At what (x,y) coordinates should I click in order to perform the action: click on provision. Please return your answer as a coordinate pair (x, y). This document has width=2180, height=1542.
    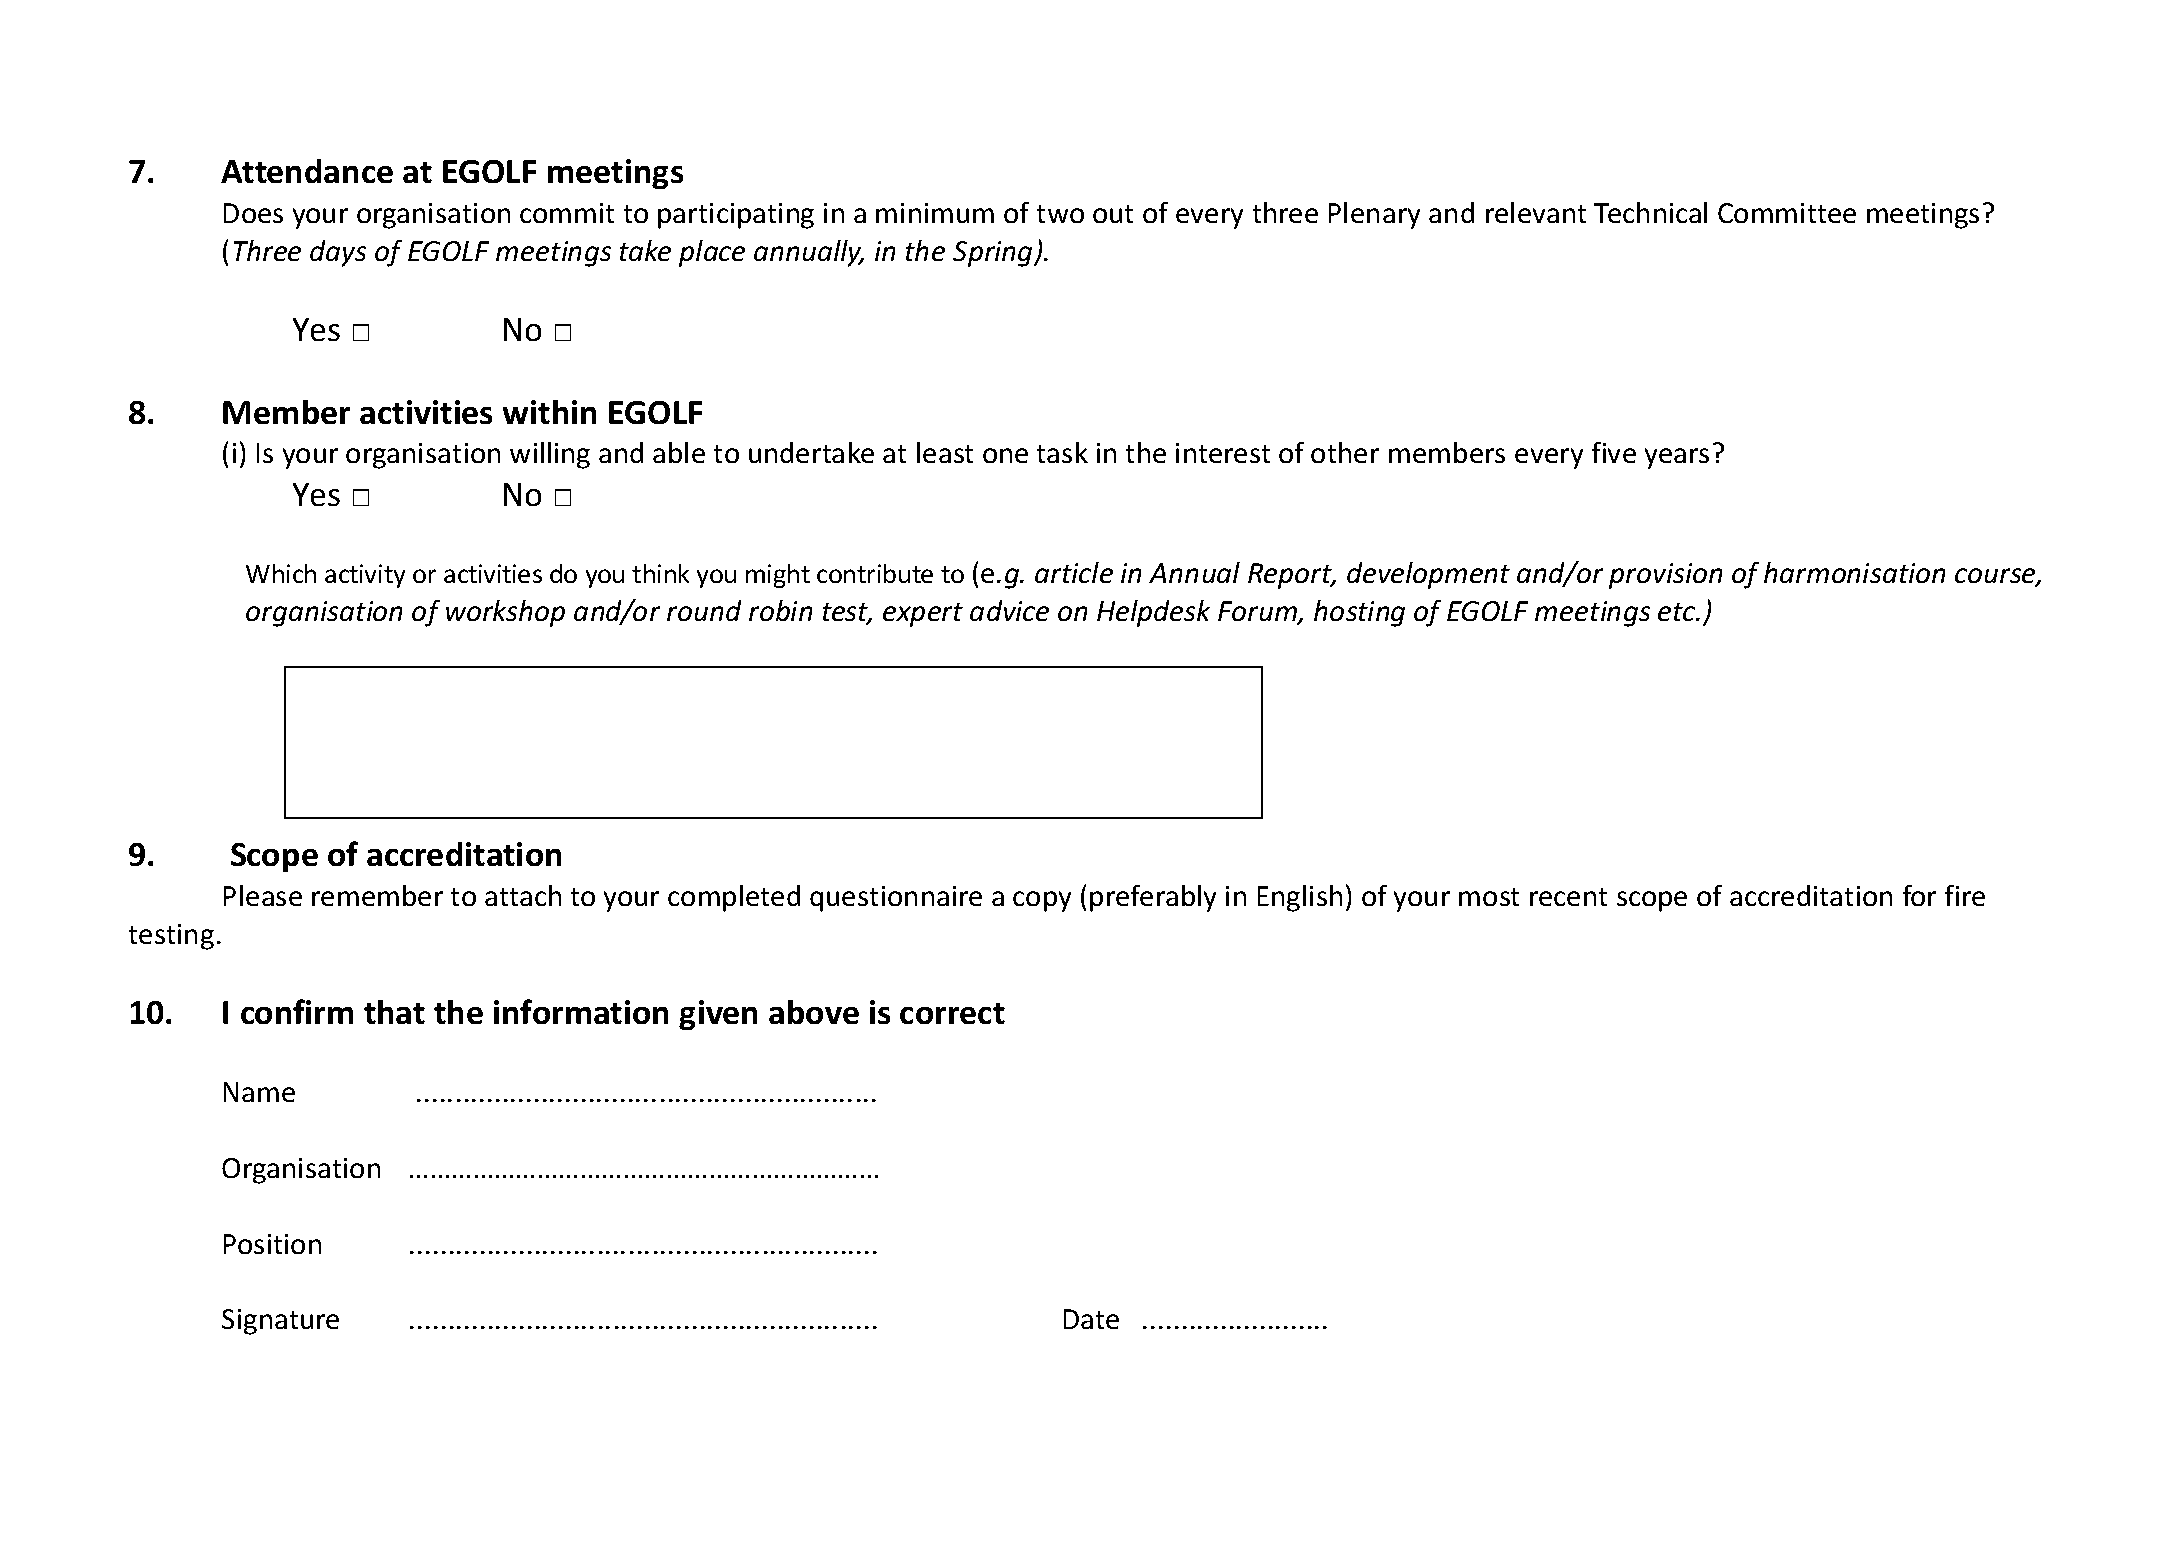
    Looking at the image, I should click on (1665, 576).
